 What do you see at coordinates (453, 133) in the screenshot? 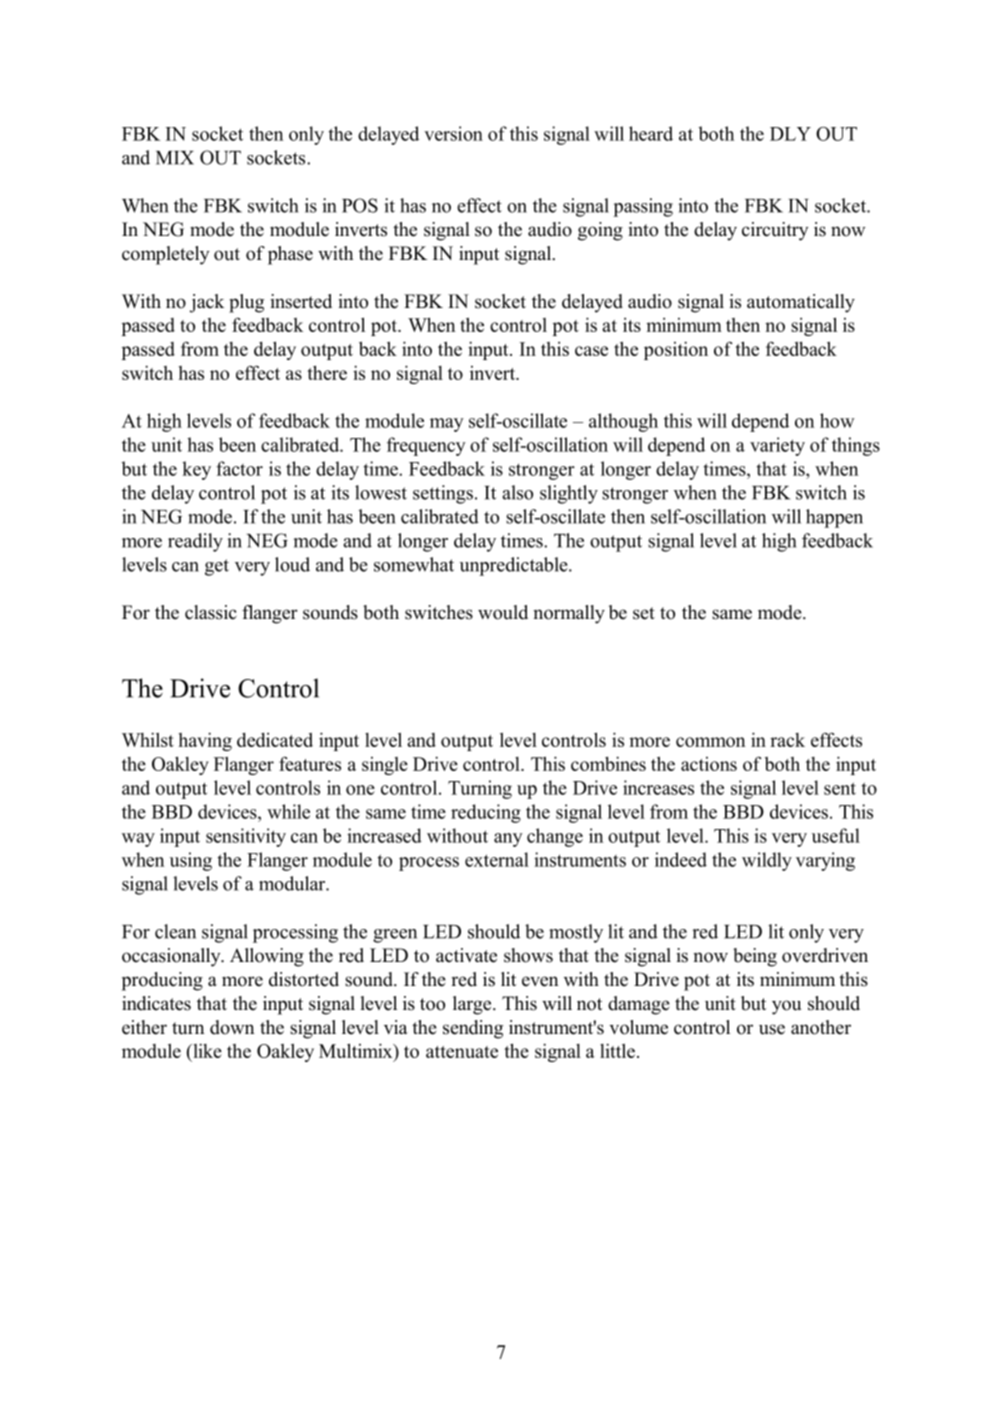
I see `version` at bounding box center [453, 133].
